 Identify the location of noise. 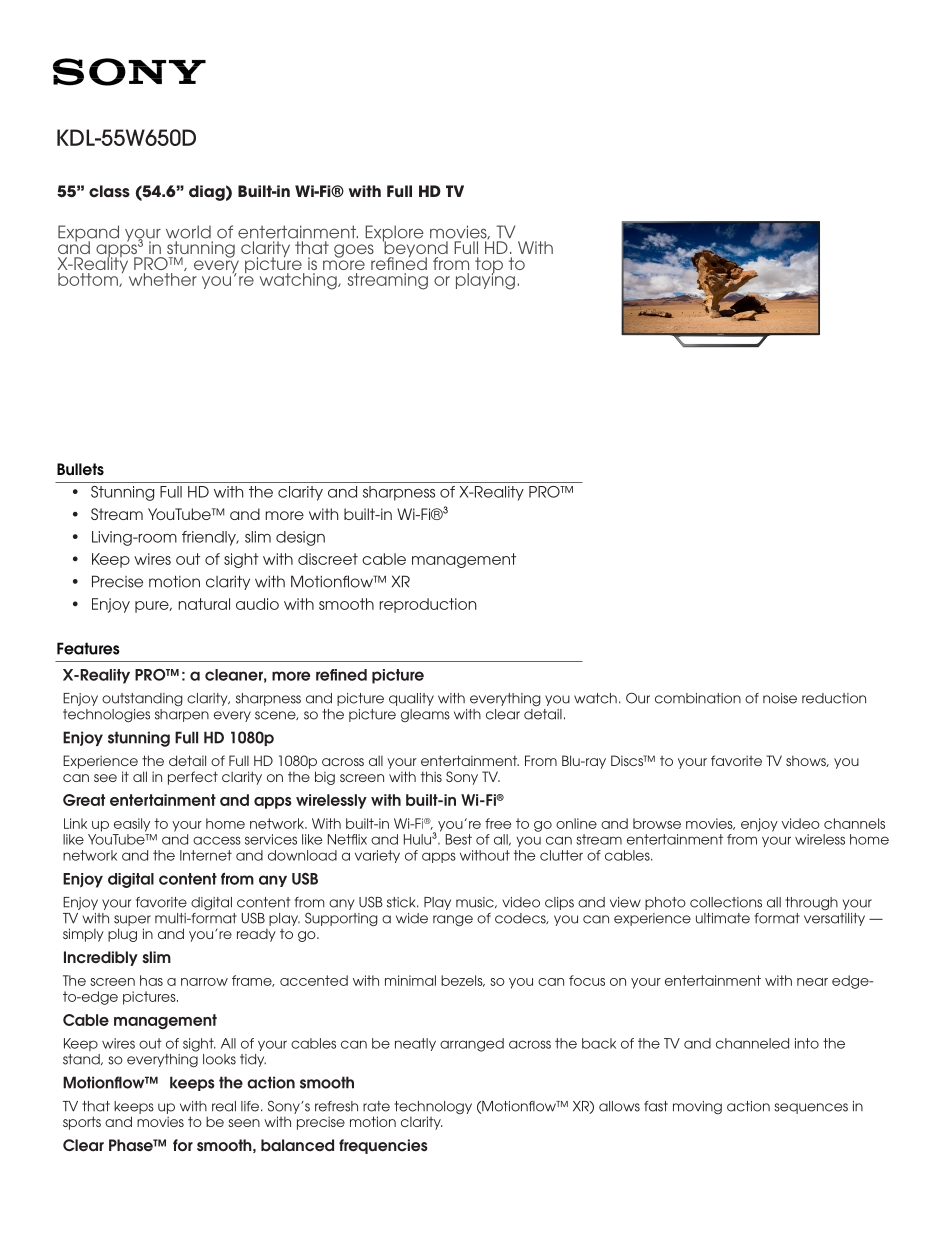
(780, 698).
